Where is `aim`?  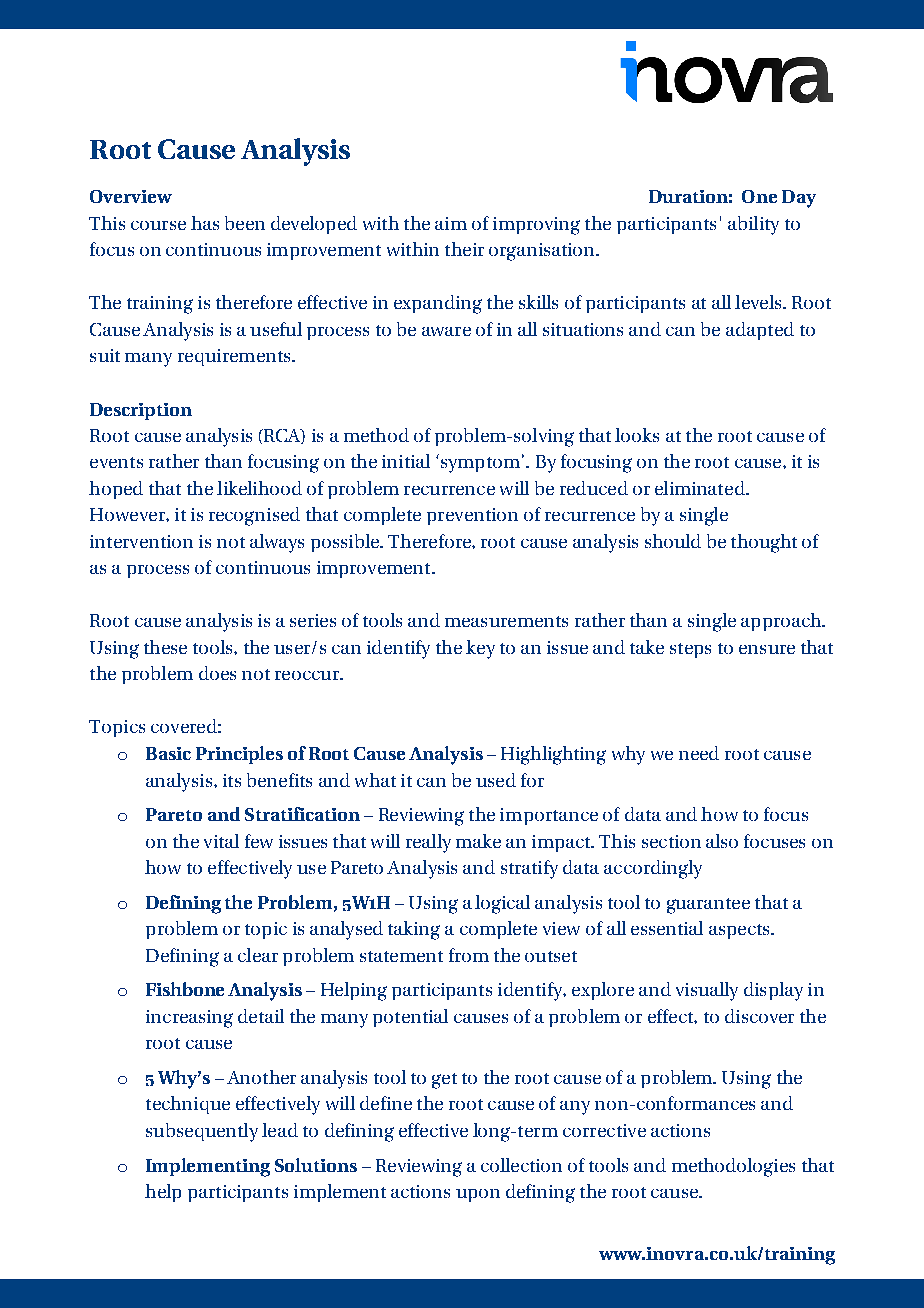 aim is located at coordinates (451, 223).
